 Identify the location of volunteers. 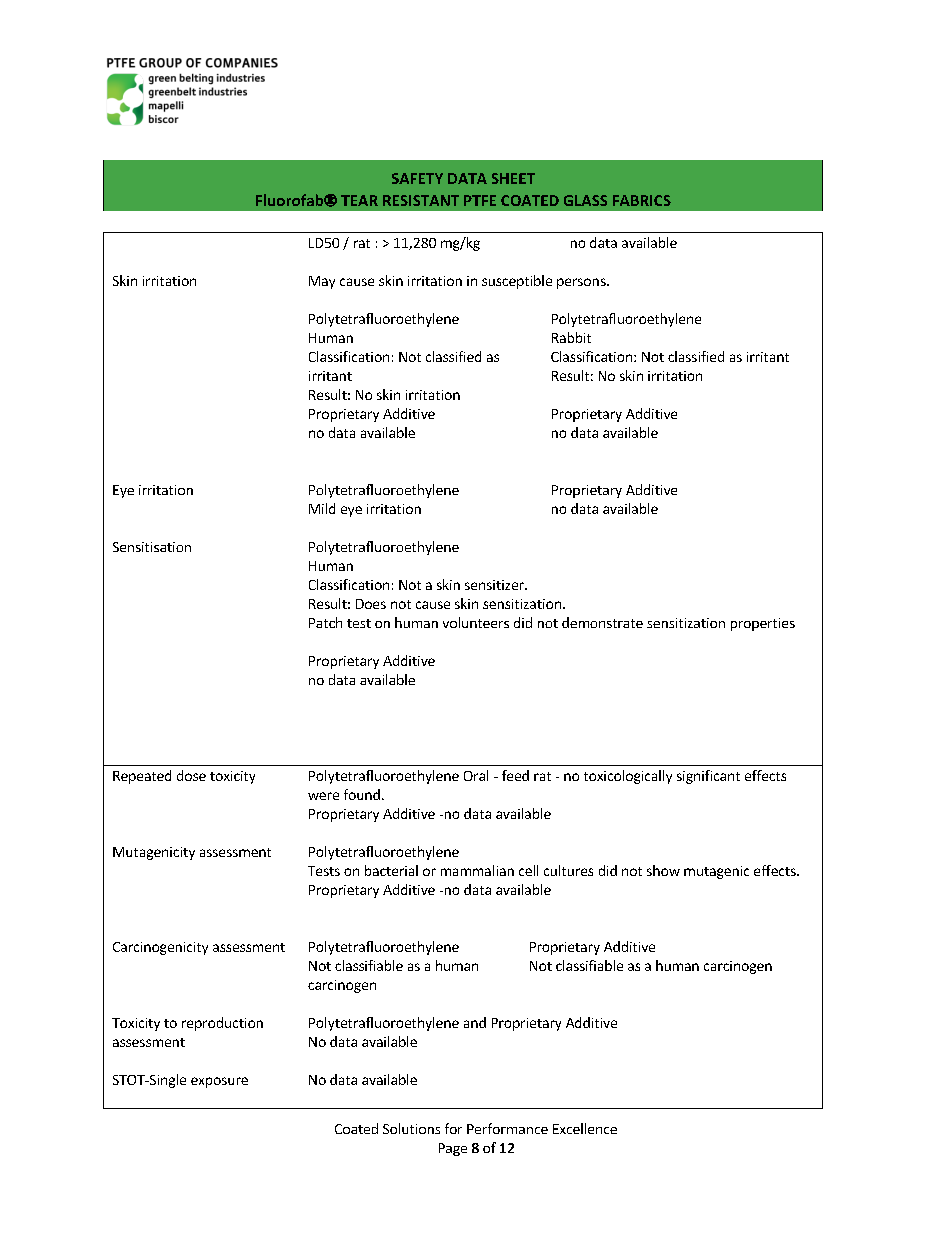
(476, 622).
